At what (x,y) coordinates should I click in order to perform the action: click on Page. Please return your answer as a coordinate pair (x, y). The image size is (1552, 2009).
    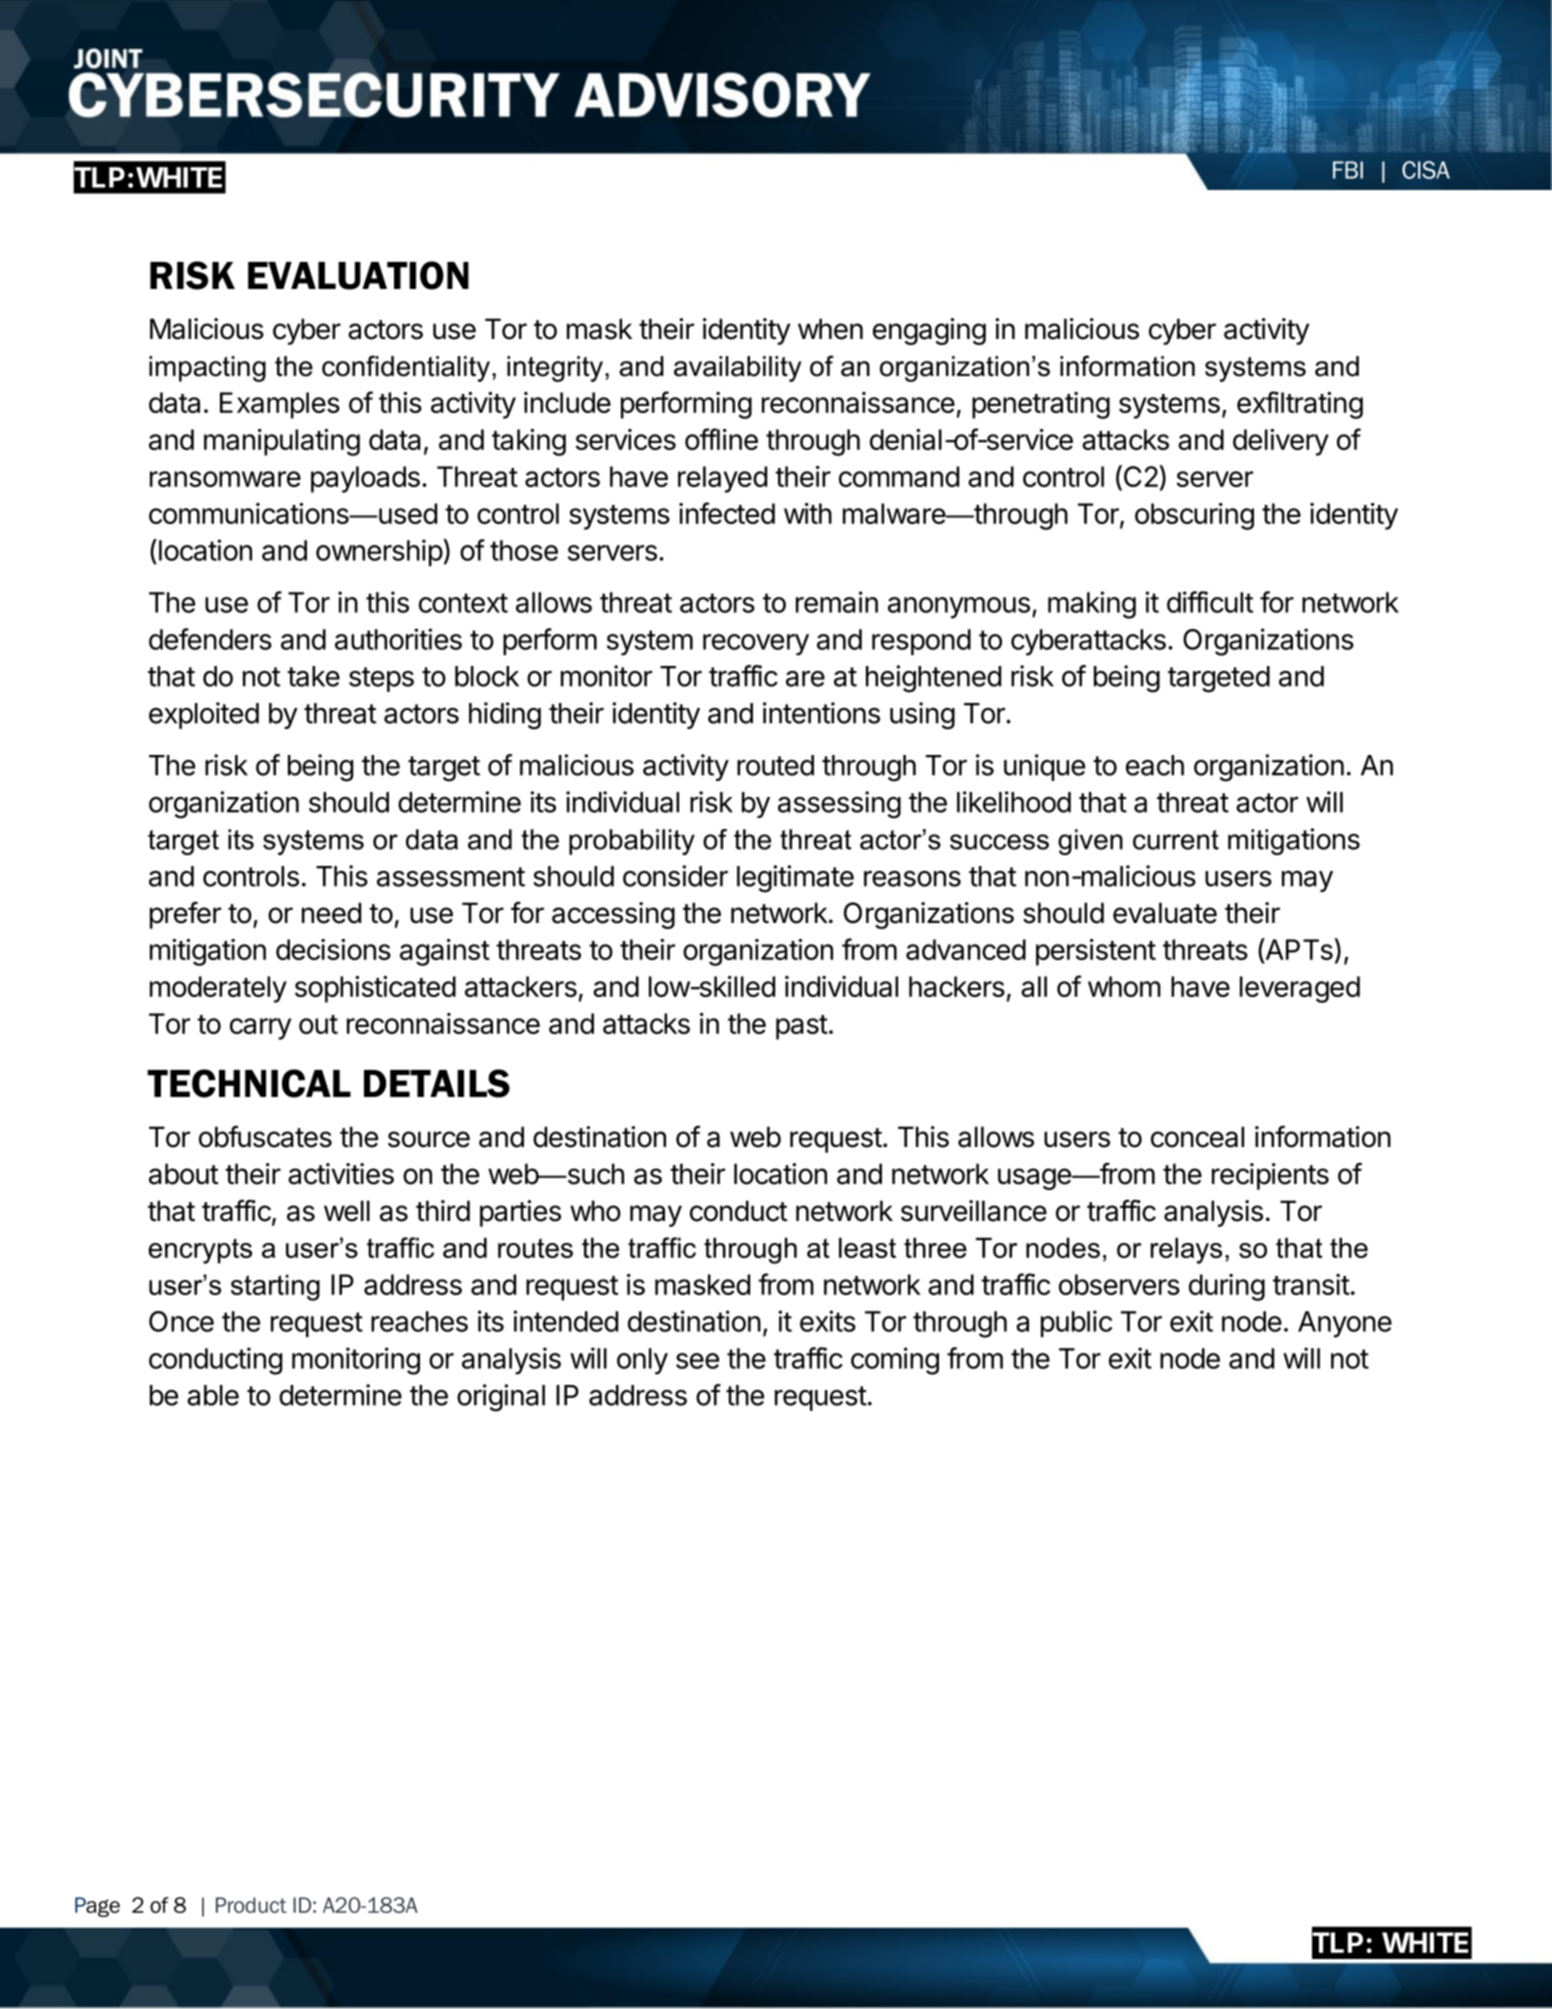
    Looking at the image, I should click on (97, 1907).
